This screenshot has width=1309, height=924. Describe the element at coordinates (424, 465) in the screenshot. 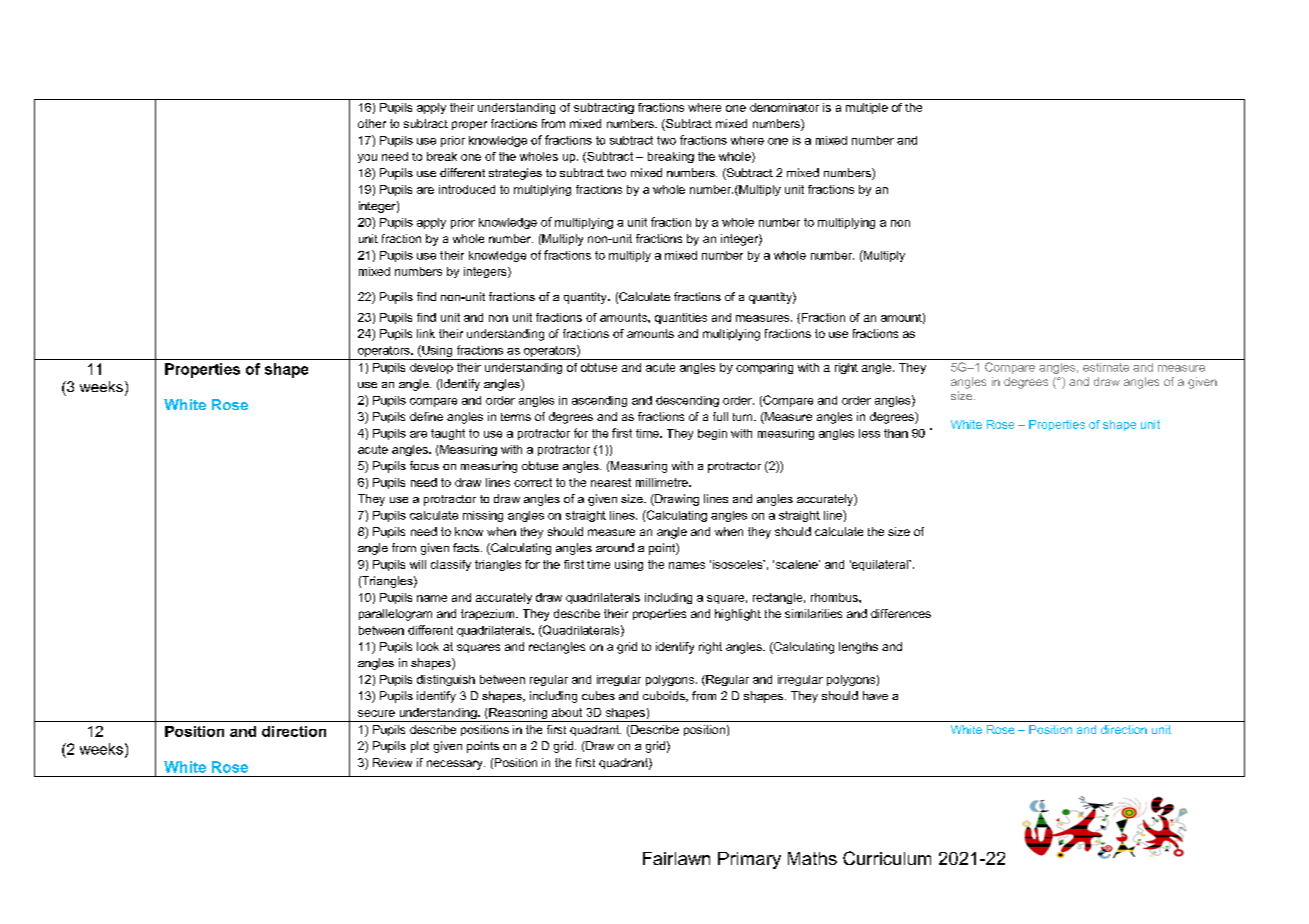

I see `focus` at that location.
